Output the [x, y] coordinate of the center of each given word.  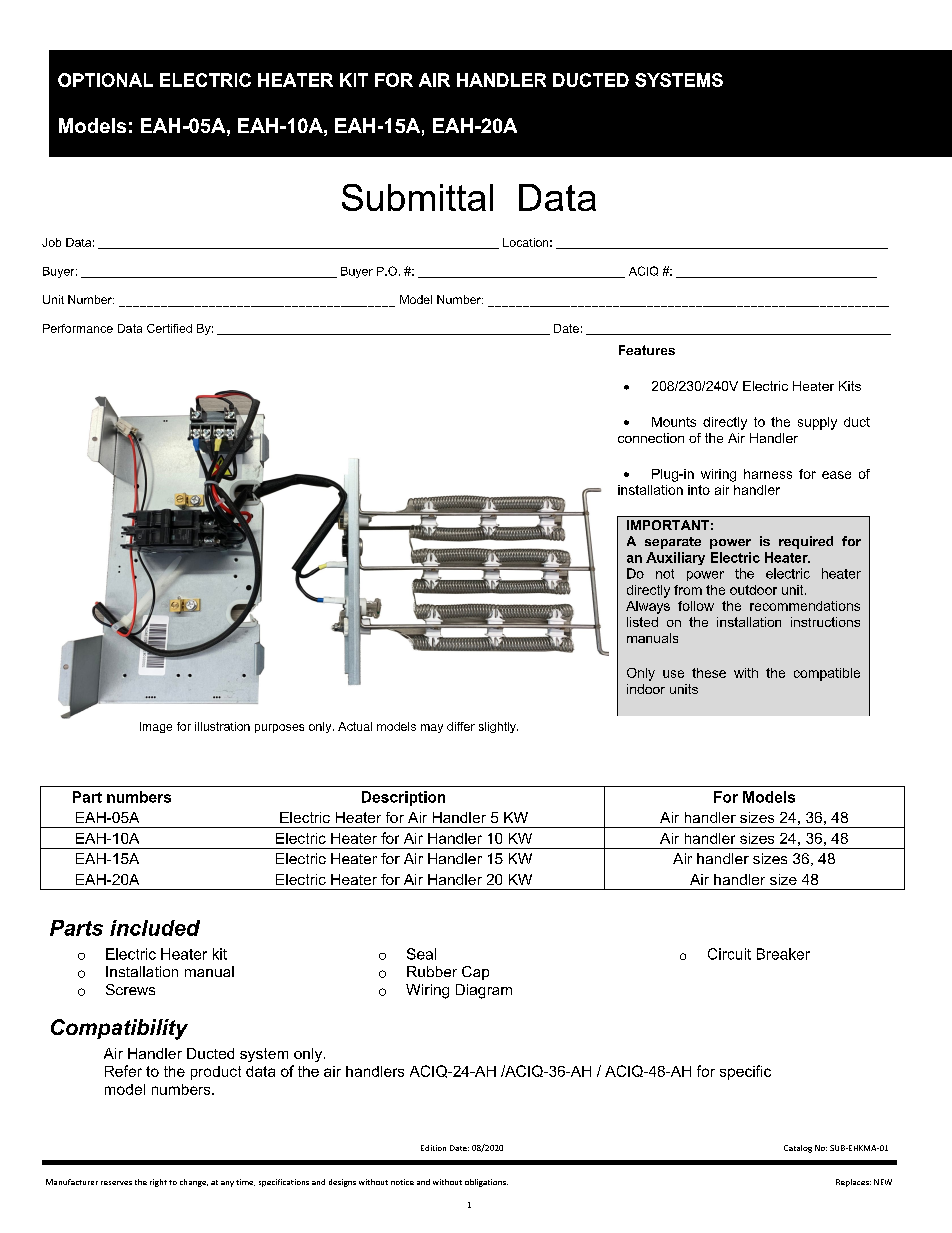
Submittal [417, 197]
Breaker [783, 954]
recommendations [805, 606]
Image [156, 727]
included [155, 928]
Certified [169, 328]
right [158, 1183]
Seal [421, 954]
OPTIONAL [105, 80]
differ [461, 726]
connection [651, 438]
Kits [850, 386]
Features [647, 350]
